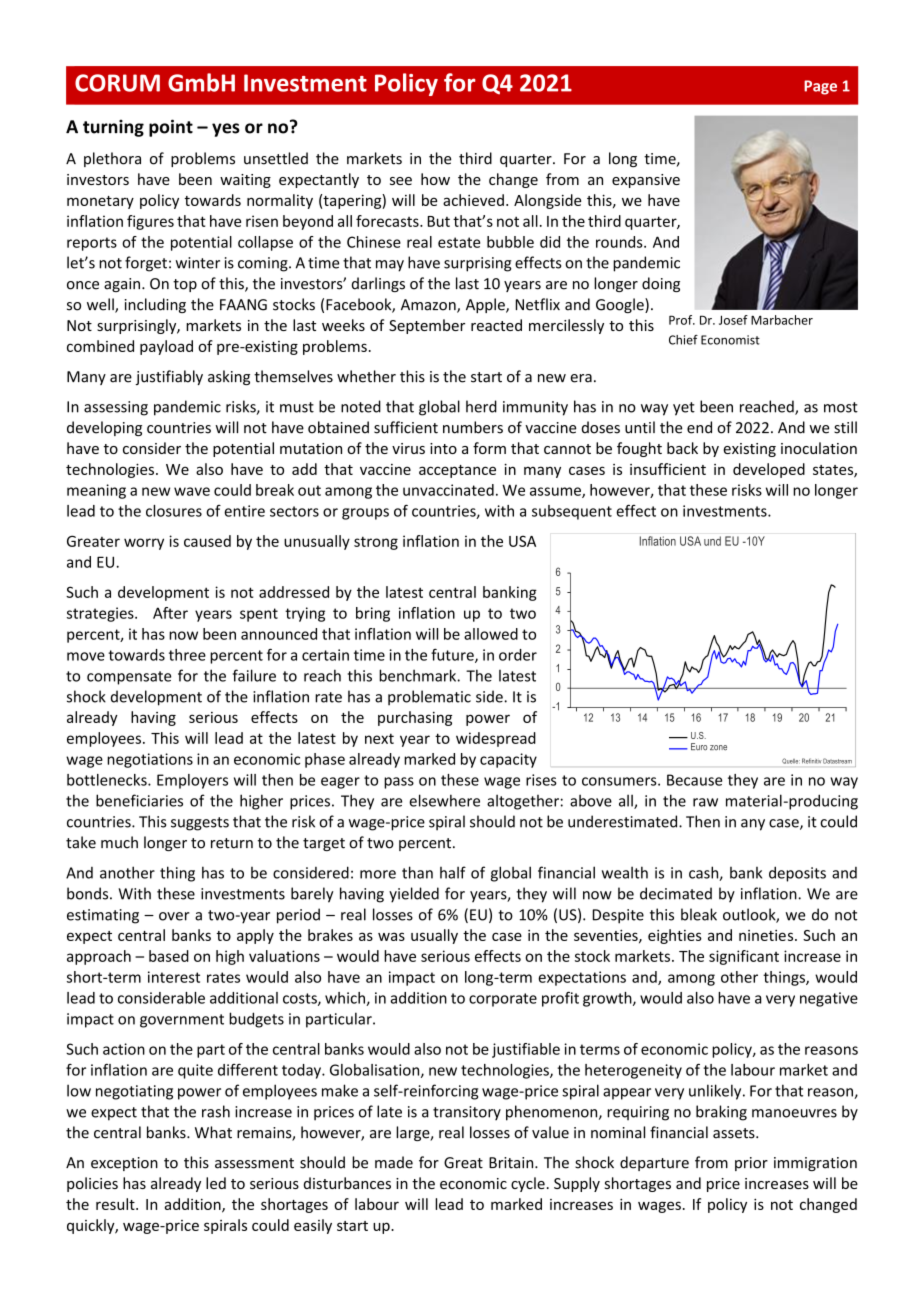 The width and height of the screenshot is (924, 1308). I want to click on nineties, so click(767, 935).
